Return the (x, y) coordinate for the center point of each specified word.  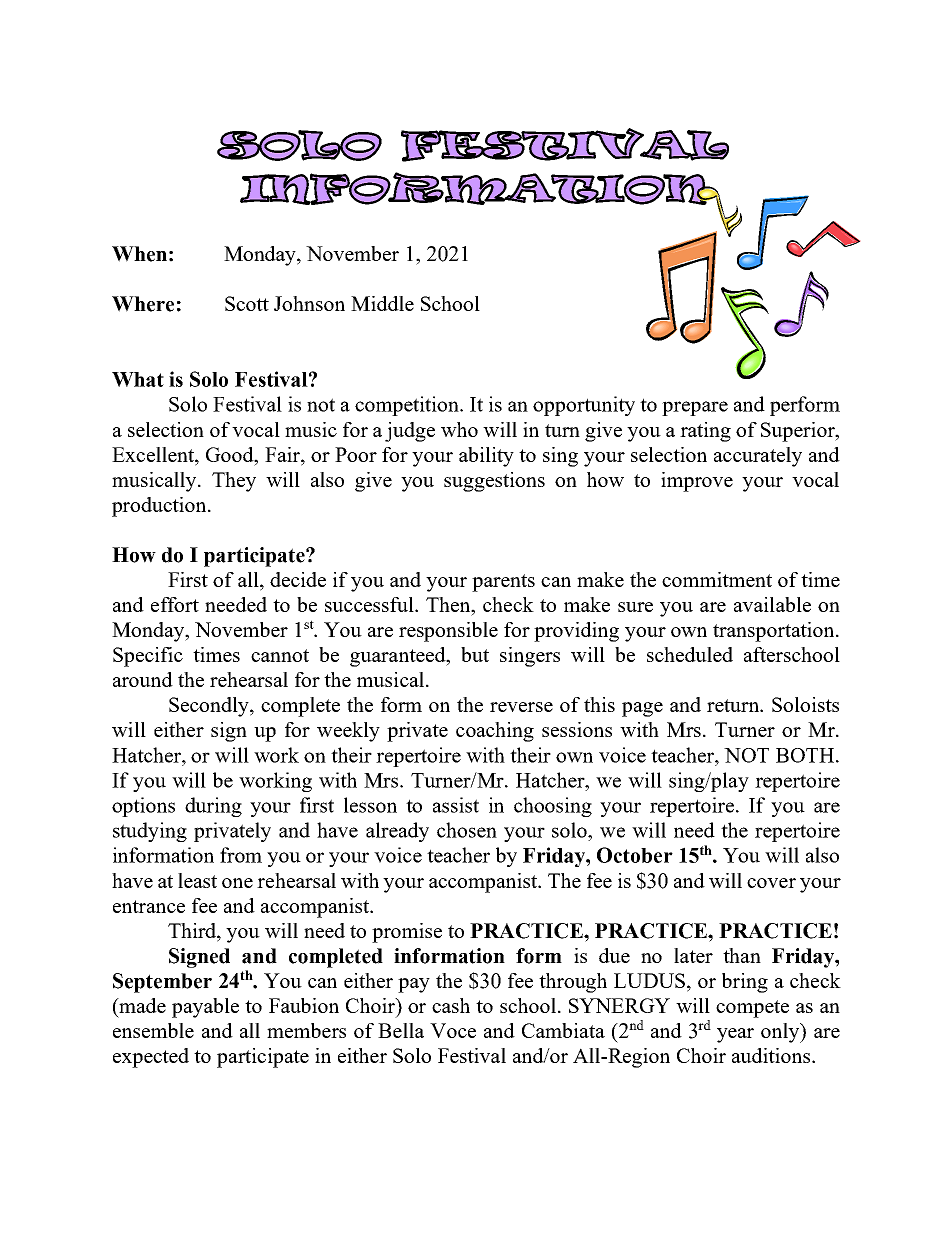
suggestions (494, 482)
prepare (695, 408)
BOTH (806, 755)
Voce (453, 1030)
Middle (382, 303)
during (213, 807)
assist (456, 805)
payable (205, 1008)
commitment (717, 579)
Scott (247, 303)
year (735, 1035)
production (160, 507)
